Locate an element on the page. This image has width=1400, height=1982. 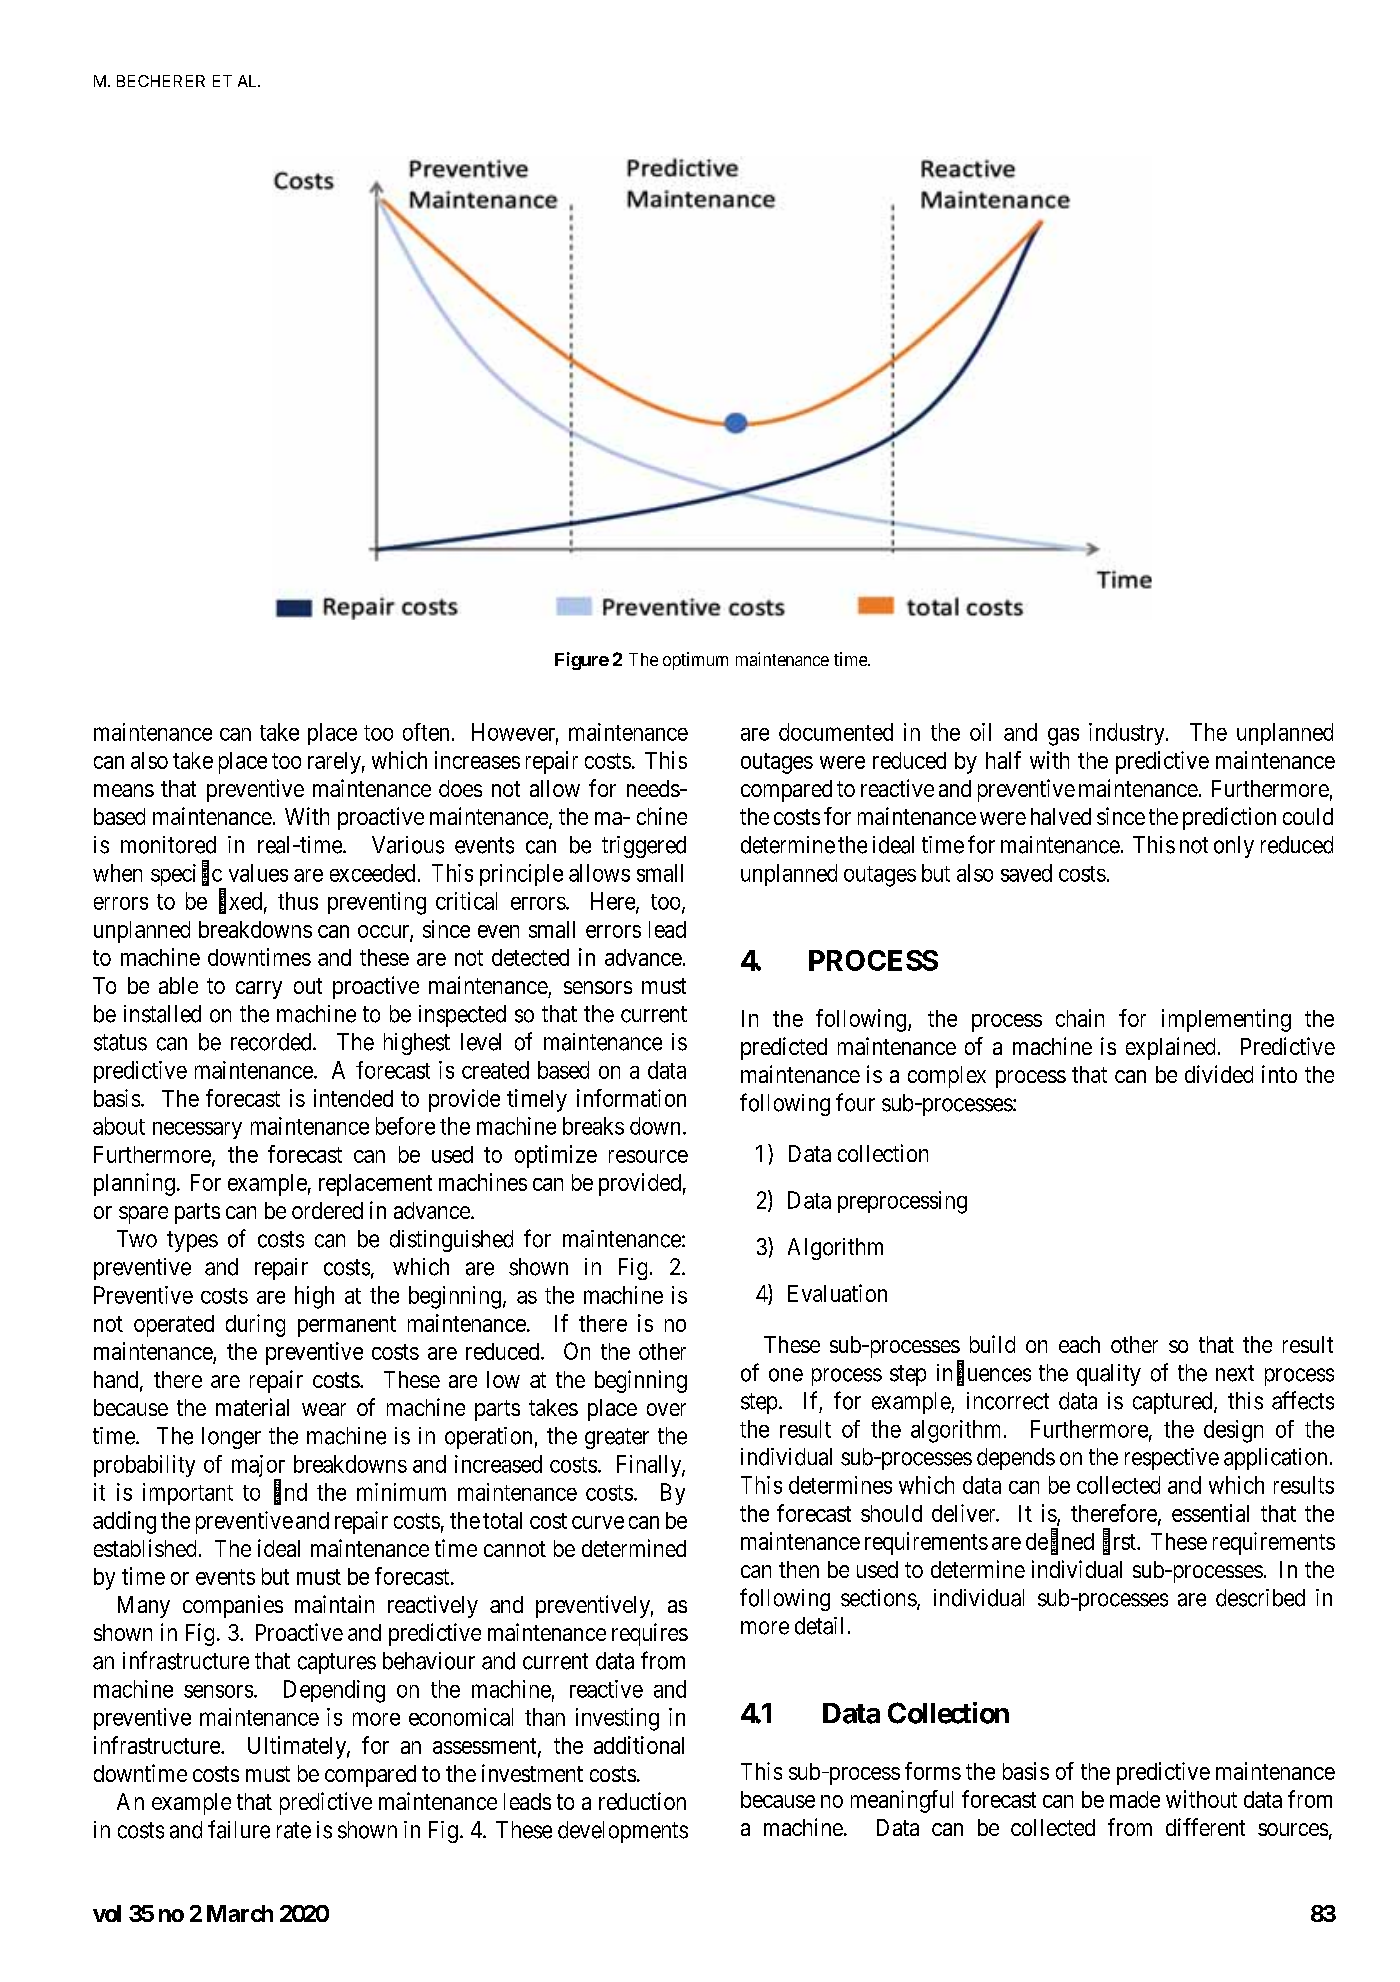
optimum is located at coordinates (695, 661).
